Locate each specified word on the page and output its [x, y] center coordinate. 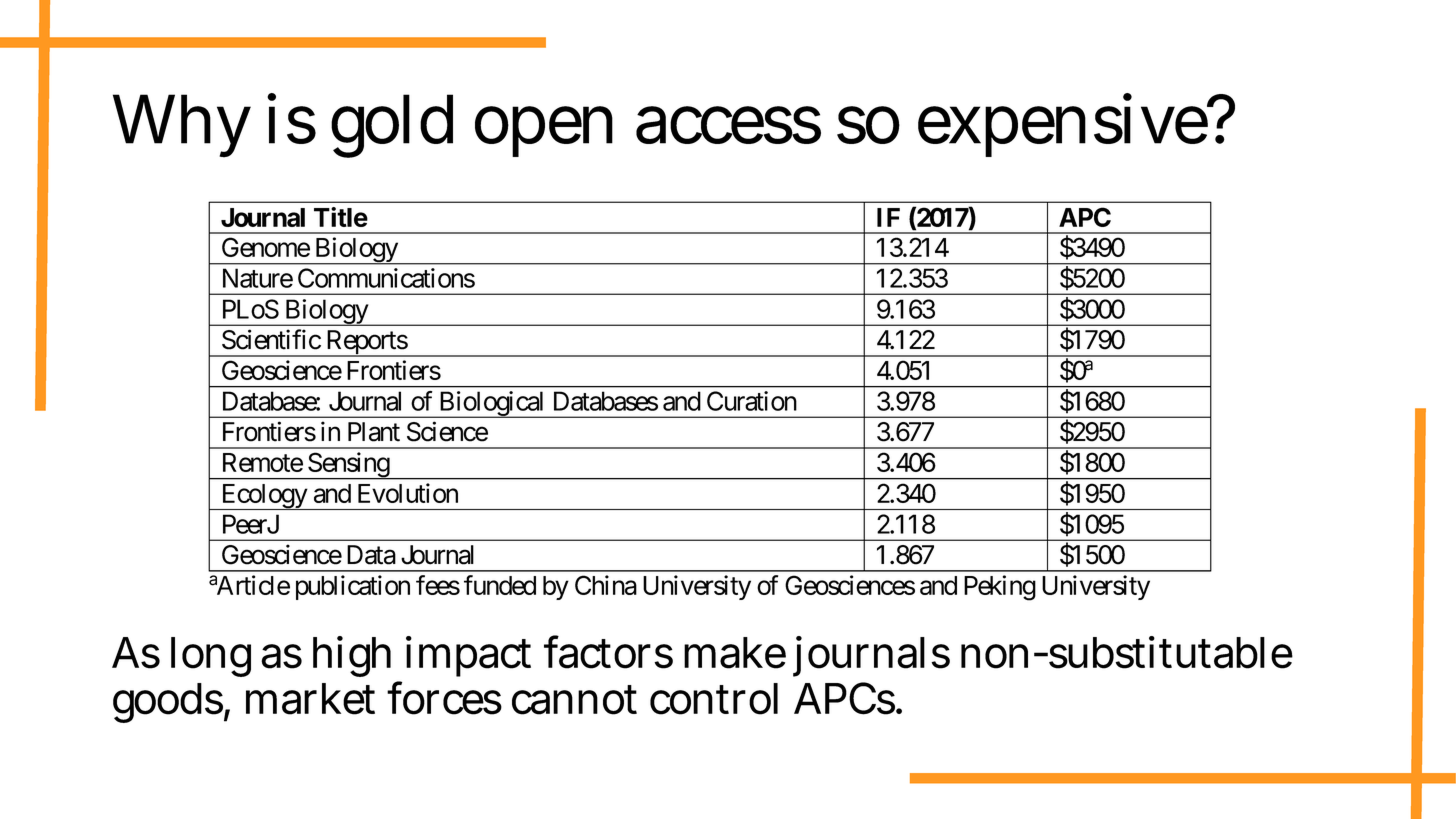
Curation [752, 401]
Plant [374, 432]
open [544, 132]
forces [444, 698]
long [211, 657]
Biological [492, 404]
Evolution [408, 493]
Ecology [264, 497]
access [728, 126]
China [606, 585]
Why [182, 126]
